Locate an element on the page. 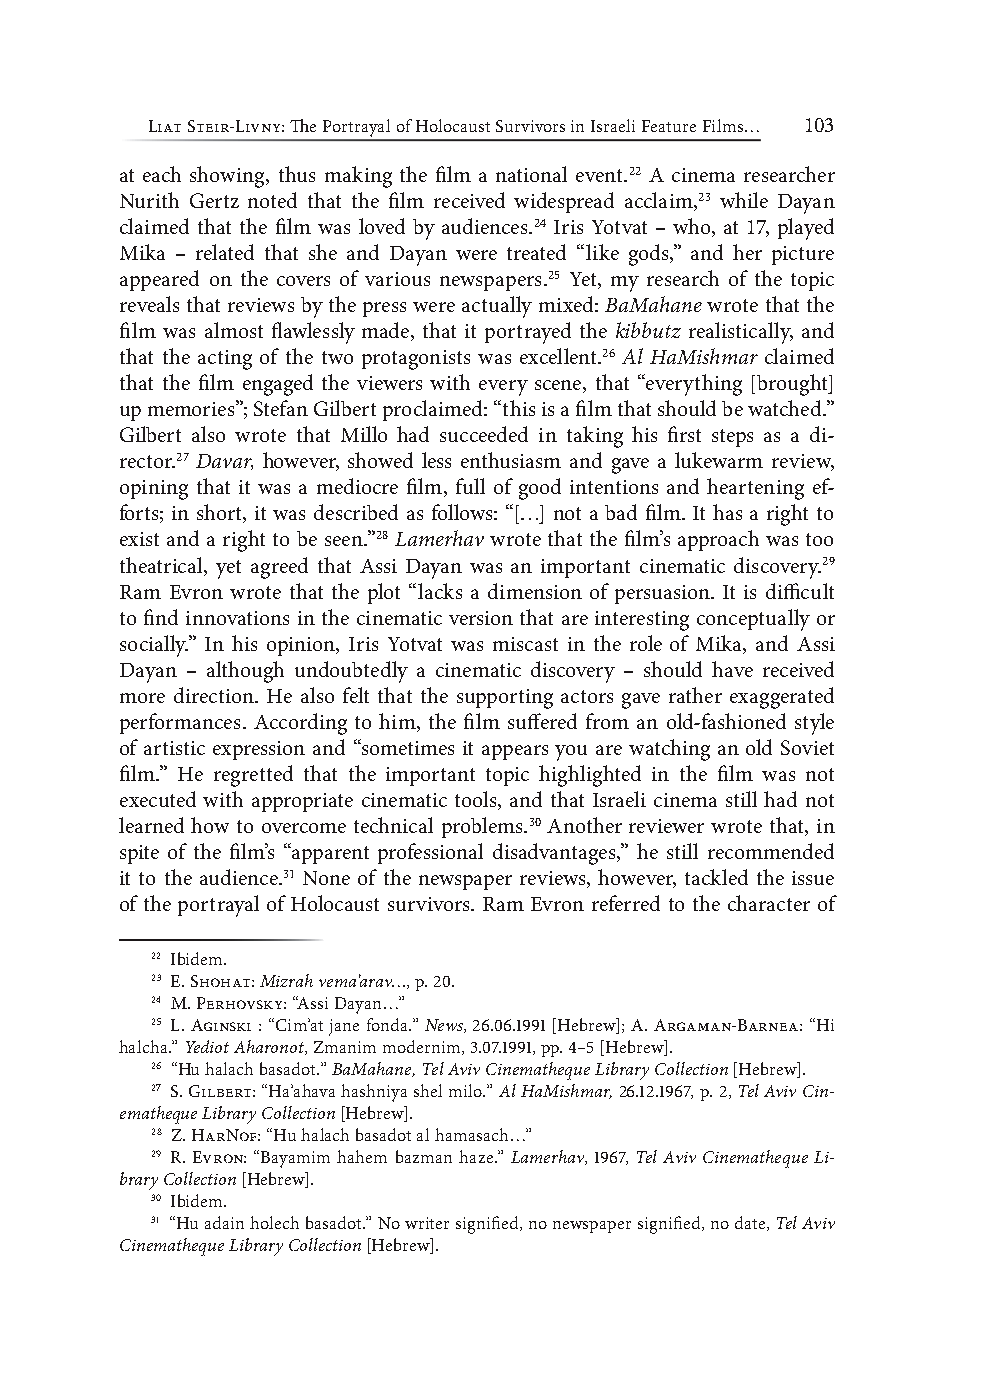  writer is located at coordinates (427, 1223).
